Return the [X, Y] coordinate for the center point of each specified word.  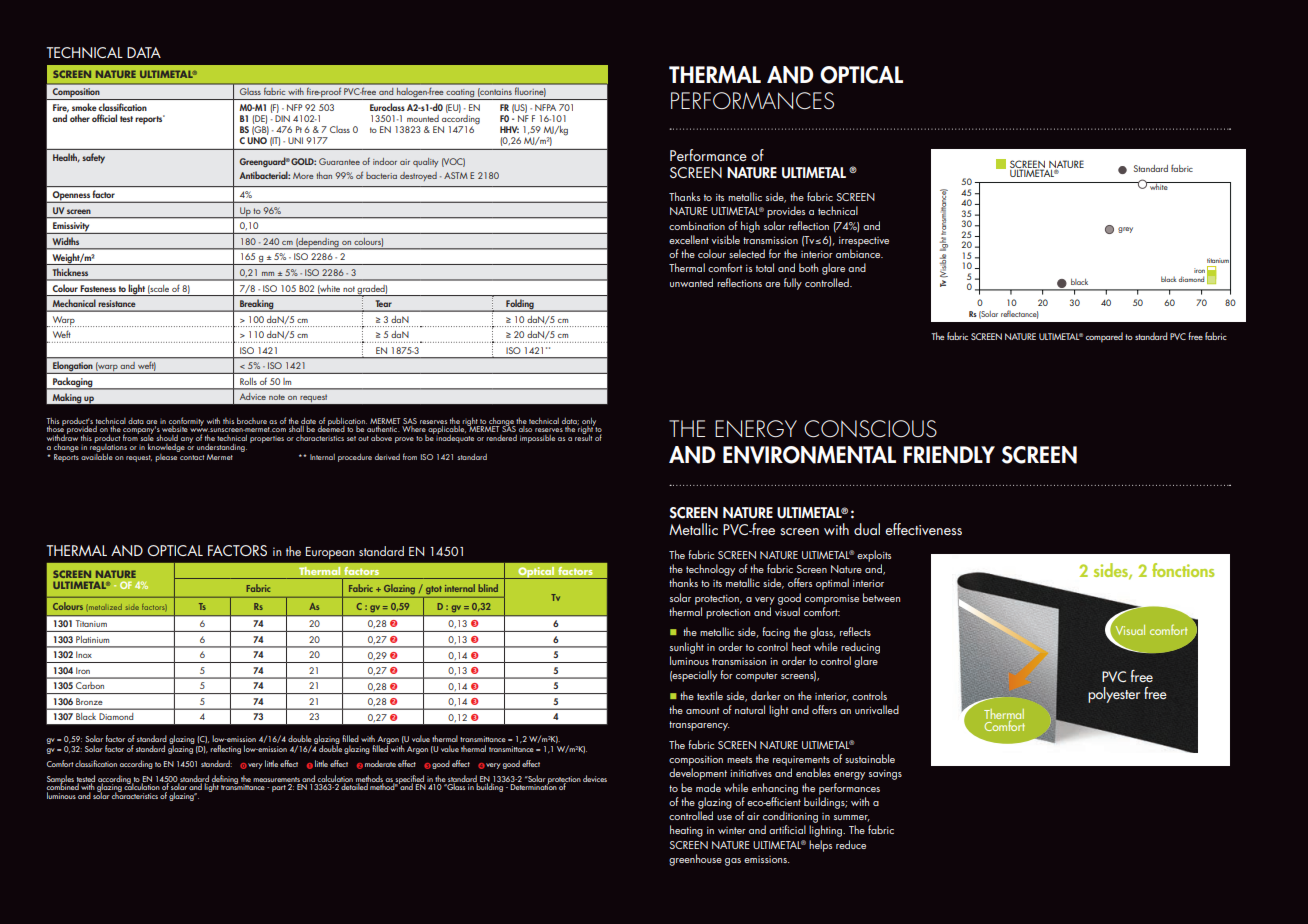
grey [1125, 230]
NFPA [545, 107]
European [330, 553]
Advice [253, 396]
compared [1104, 337]
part [279, 788]
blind [488, 588]
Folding [520, 305]
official [104, 118]
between [881, 597]
